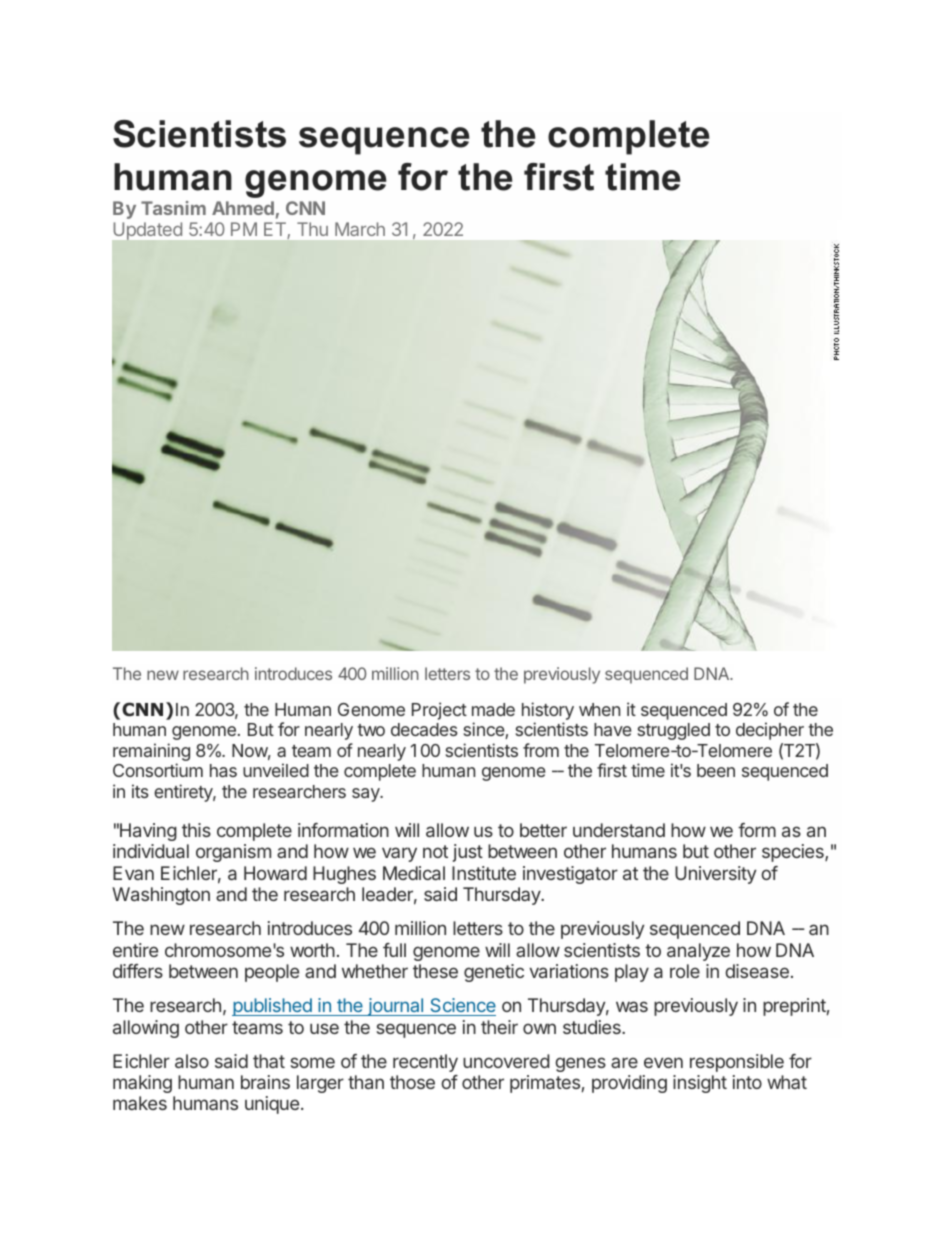 The image size is (952, 1233). I want to click on made, so click(493, 709).
